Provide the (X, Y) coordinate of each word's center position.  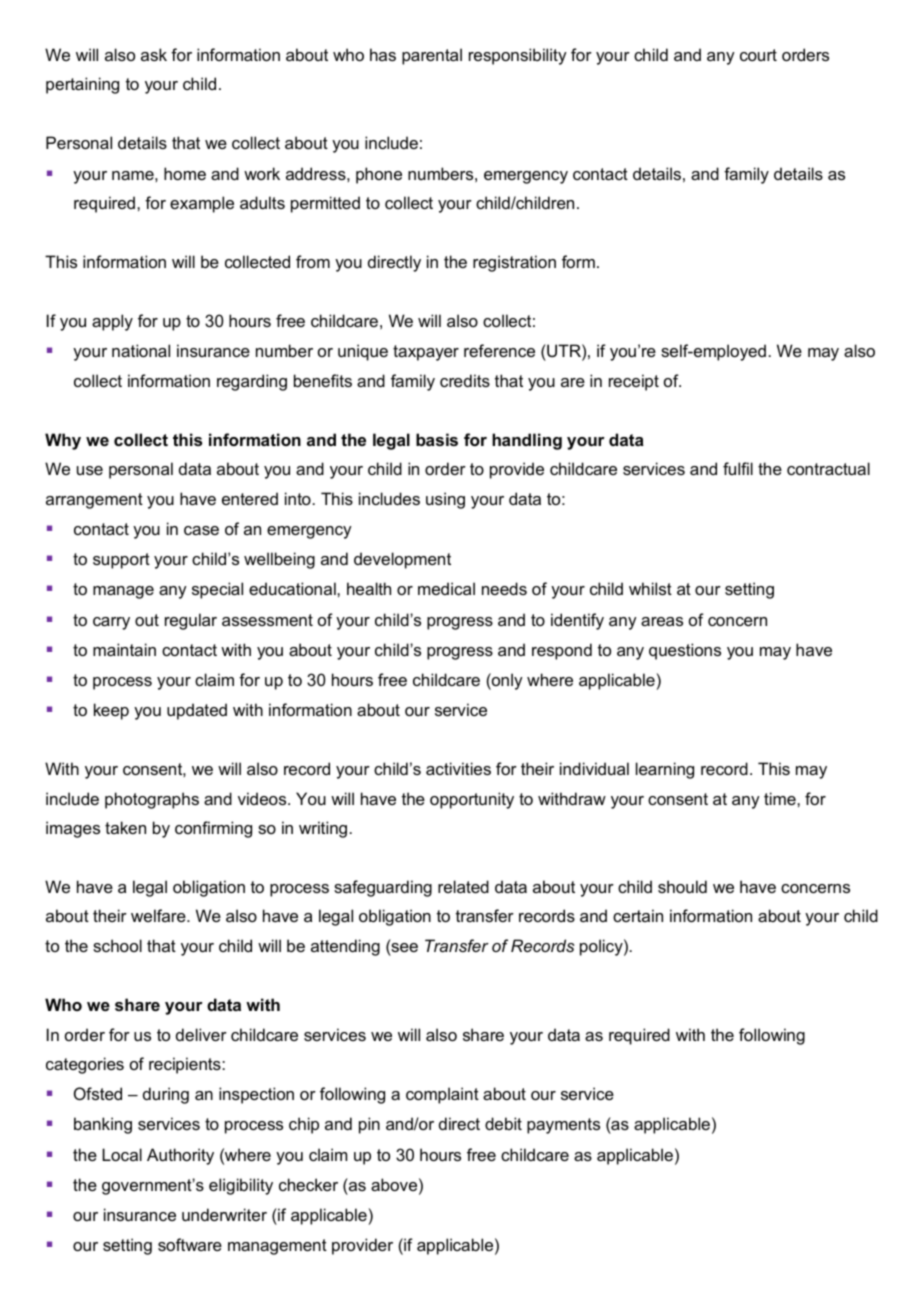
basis (437, 439)
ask (154, 54)
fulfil (738, 468)
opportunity (472, 800)
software (190, 1244)
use (90, 470)
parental (432, 56)
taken (125, 827)
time (781, 798)
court (758, 55)
